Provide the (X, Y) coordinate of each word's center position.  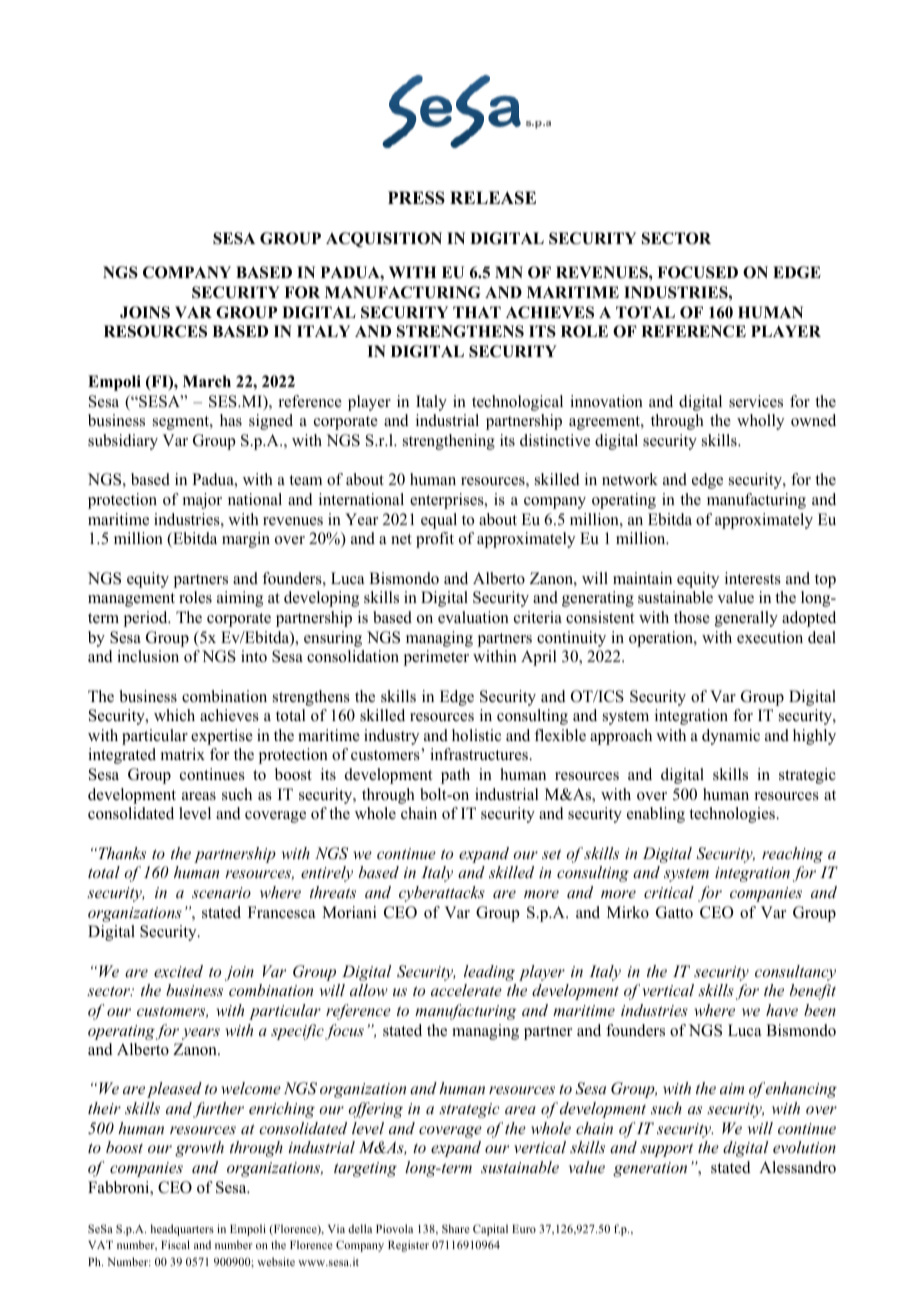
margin (246, 540)
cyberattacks (442, 894)
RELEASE (493, 198)
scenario (221, 892)
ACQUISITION (384, 239)
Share (455, 1228)
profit (435, 540)
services (756, 401)
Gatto (674, 912)
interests (753, 578)
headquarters (182, 1230)
